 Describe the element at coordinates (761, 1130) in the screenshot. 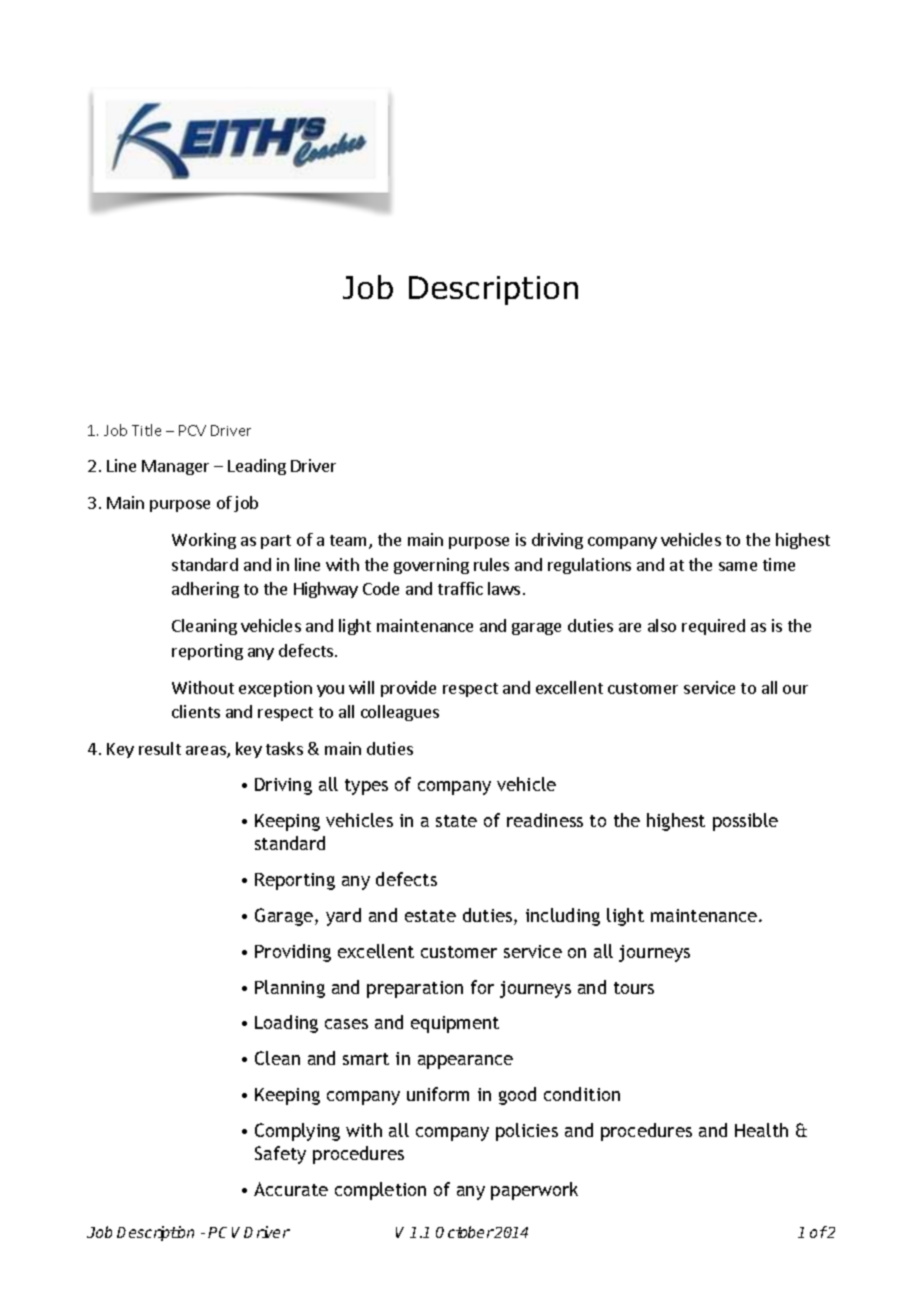

I see `Health` at that location.
